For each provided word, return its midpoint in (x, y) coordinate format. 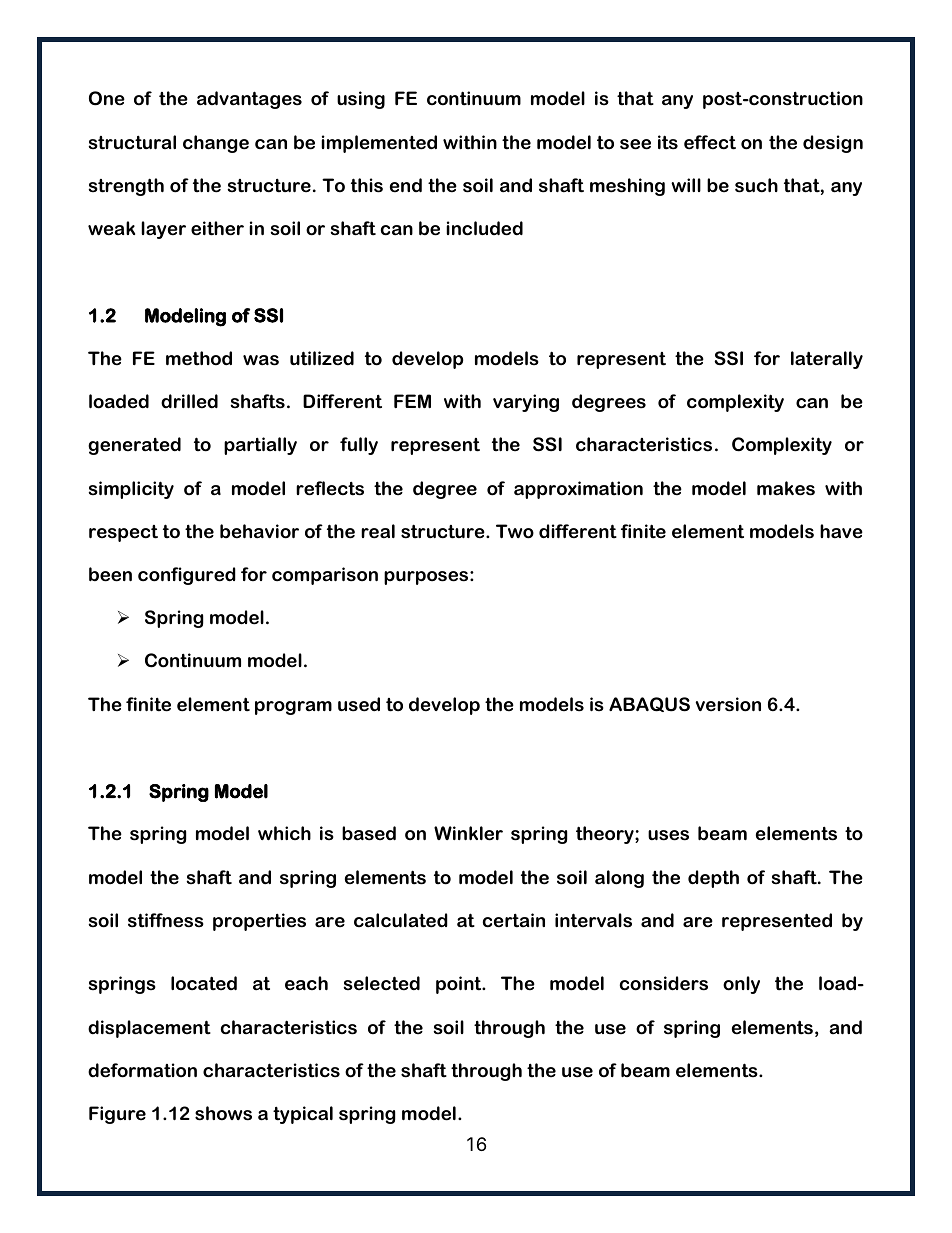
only (741, 985)
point (460, 985)
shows (223, 1113)
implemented (379, 144)
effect (710, 142)
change (216, 144)
